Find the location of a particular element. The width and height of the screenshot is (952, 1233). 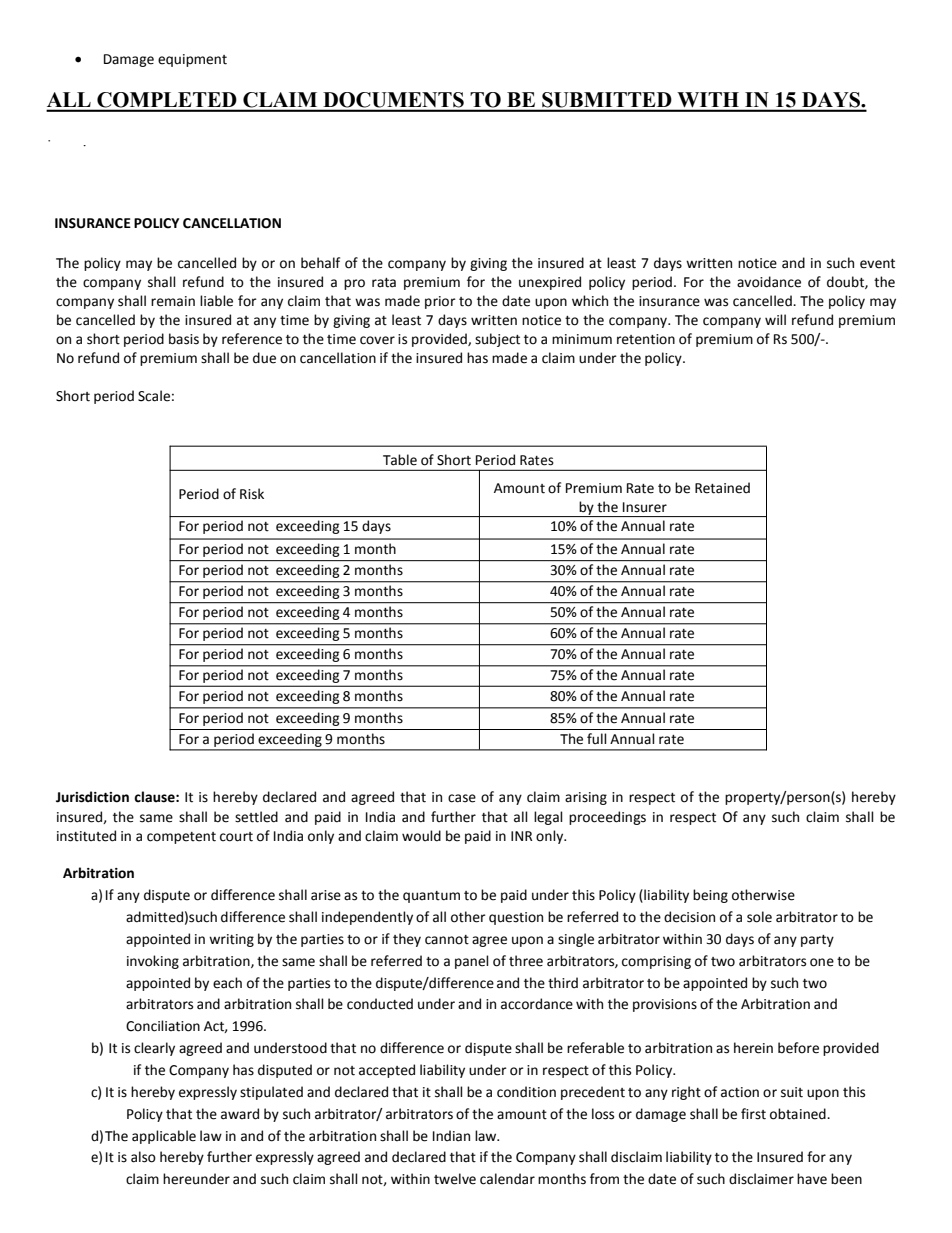

case is located at coordinates (462, 798).
